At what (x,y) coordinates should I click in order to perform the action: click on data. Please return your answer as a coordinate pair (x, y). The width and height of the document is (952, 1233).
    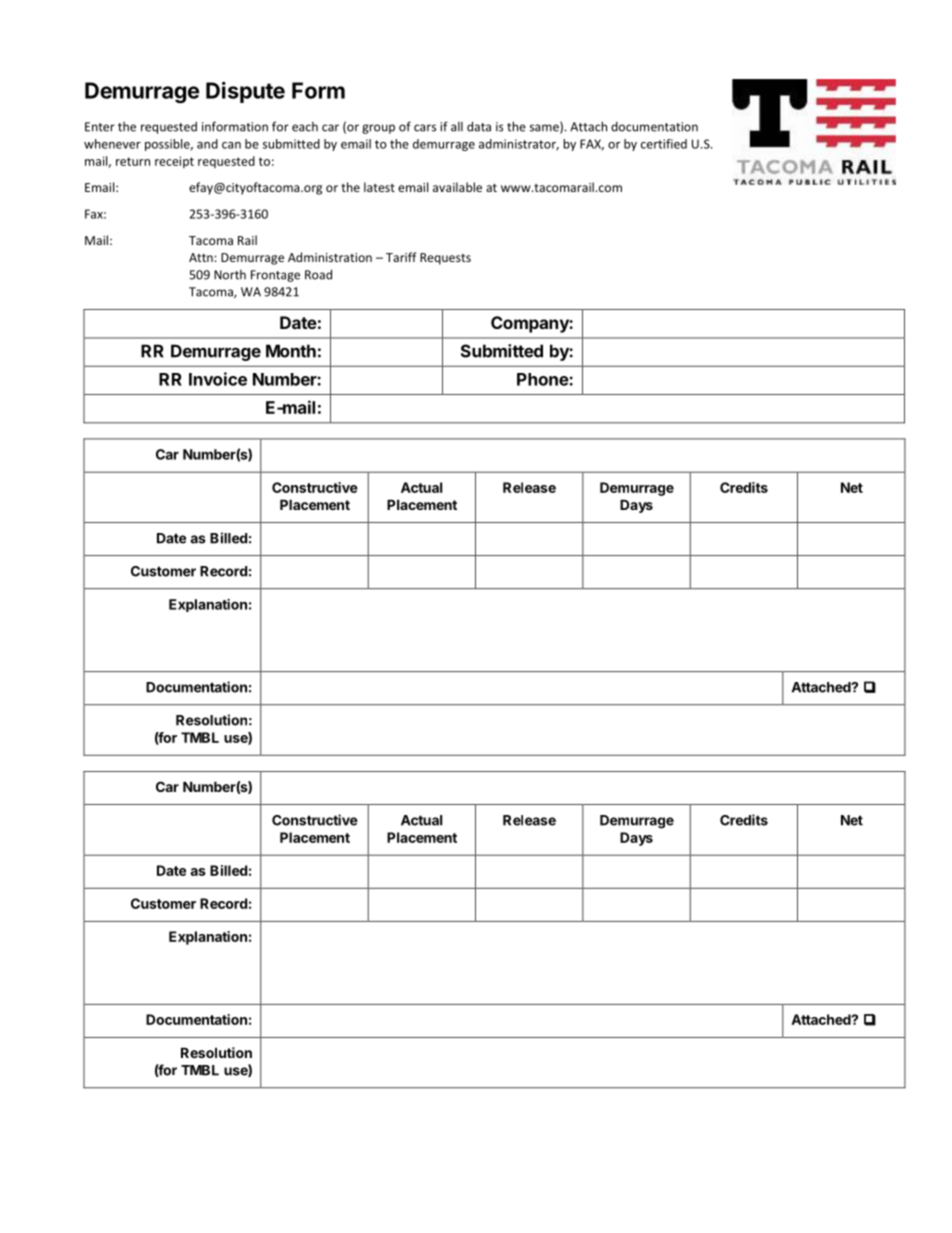
    Looking at the image, I should click on (479, 126).
